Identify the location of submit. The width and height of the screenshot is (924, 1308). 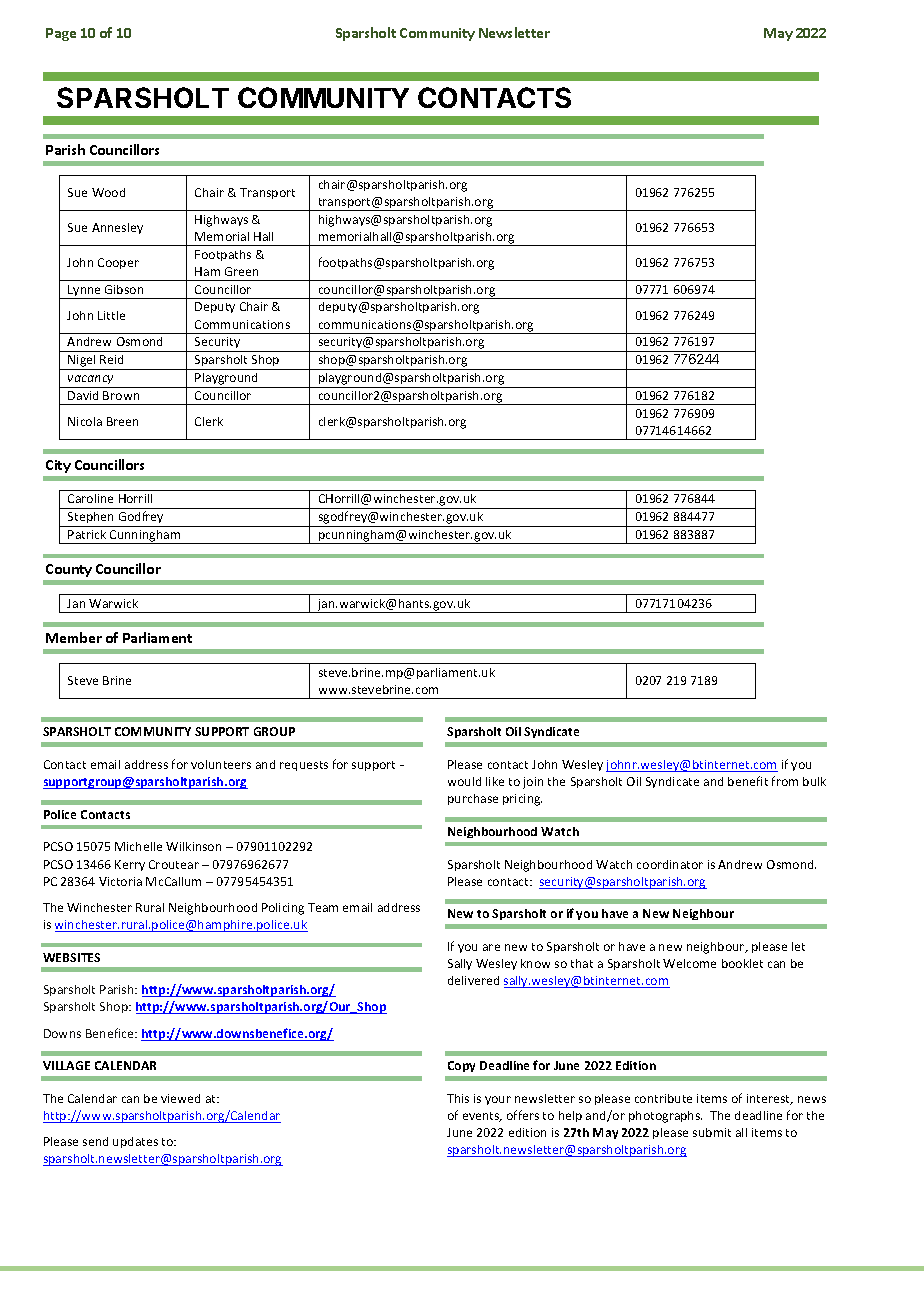
(712, 1132).
